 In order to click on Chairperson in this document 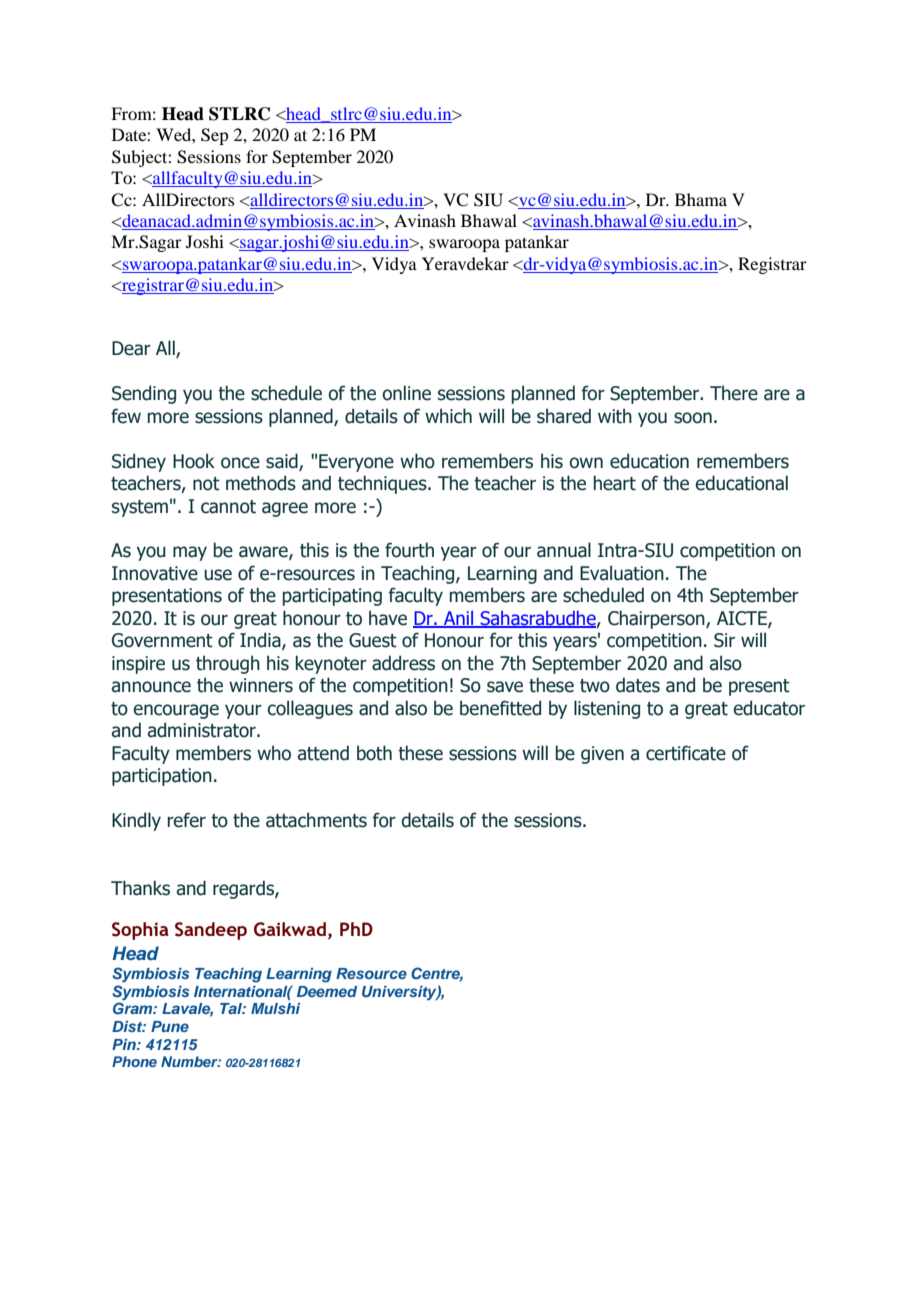, I will do `click(657, 619)`.
